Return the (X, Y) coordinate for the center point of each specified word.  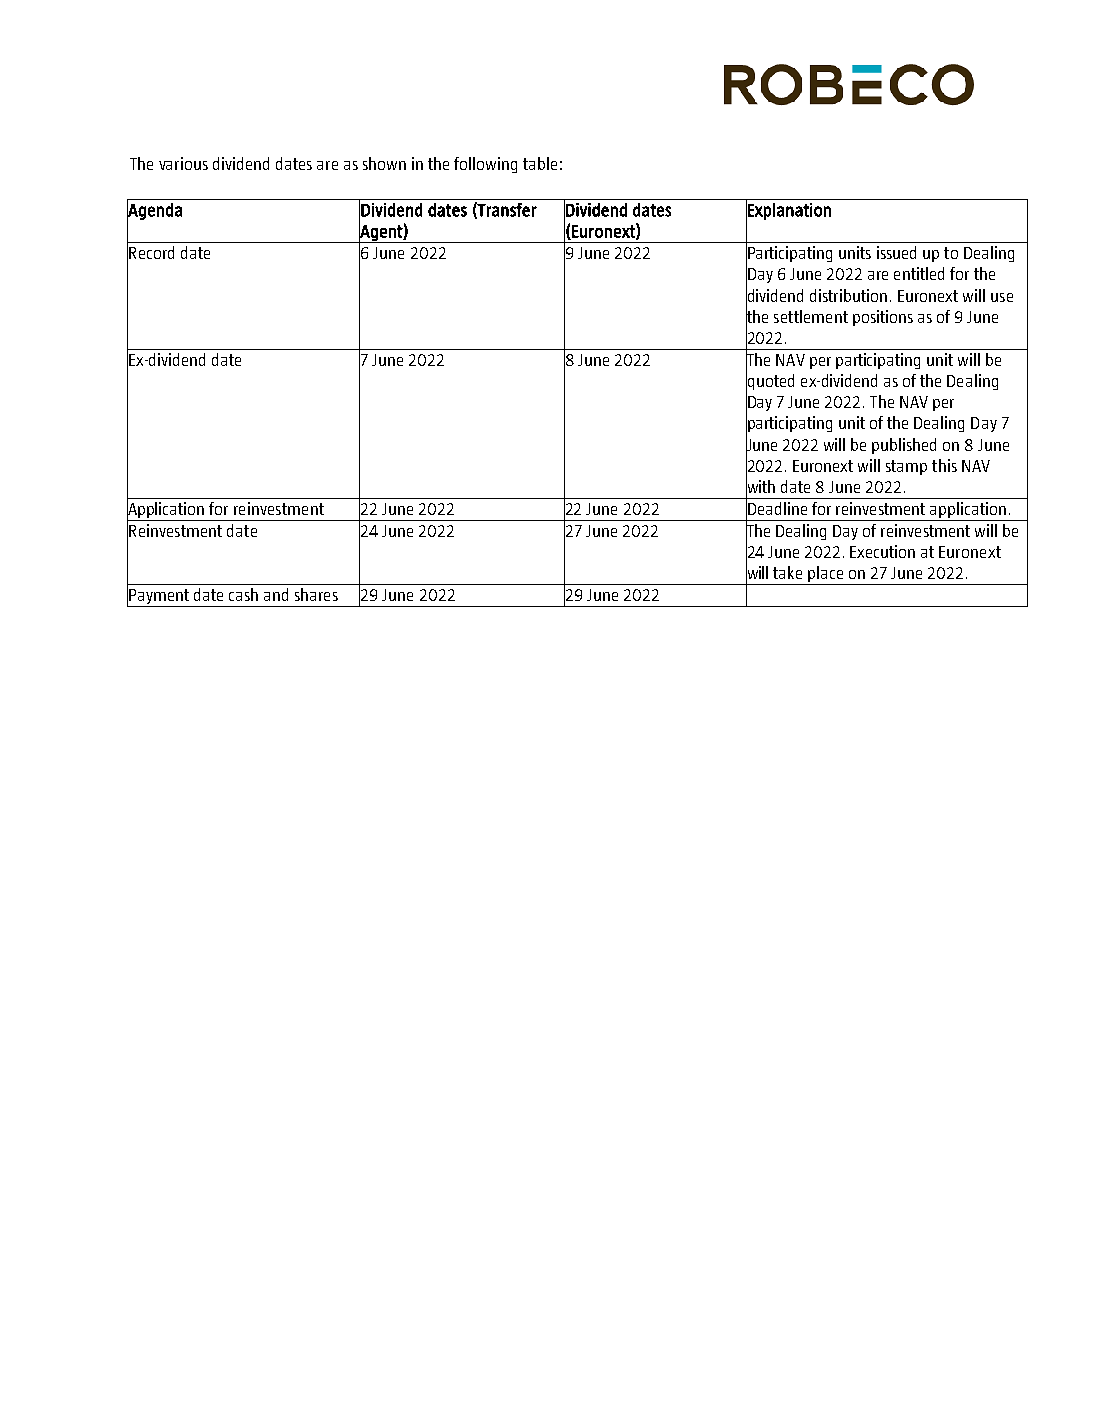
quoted (770, 382)
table (540, 163)
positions (883, 318)
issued (896, 252)
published (904, 446)
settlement (811, 316)
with (760, 486)
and (276, 594)
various (183, 163)
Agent (381, 233)
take (787, 572)
